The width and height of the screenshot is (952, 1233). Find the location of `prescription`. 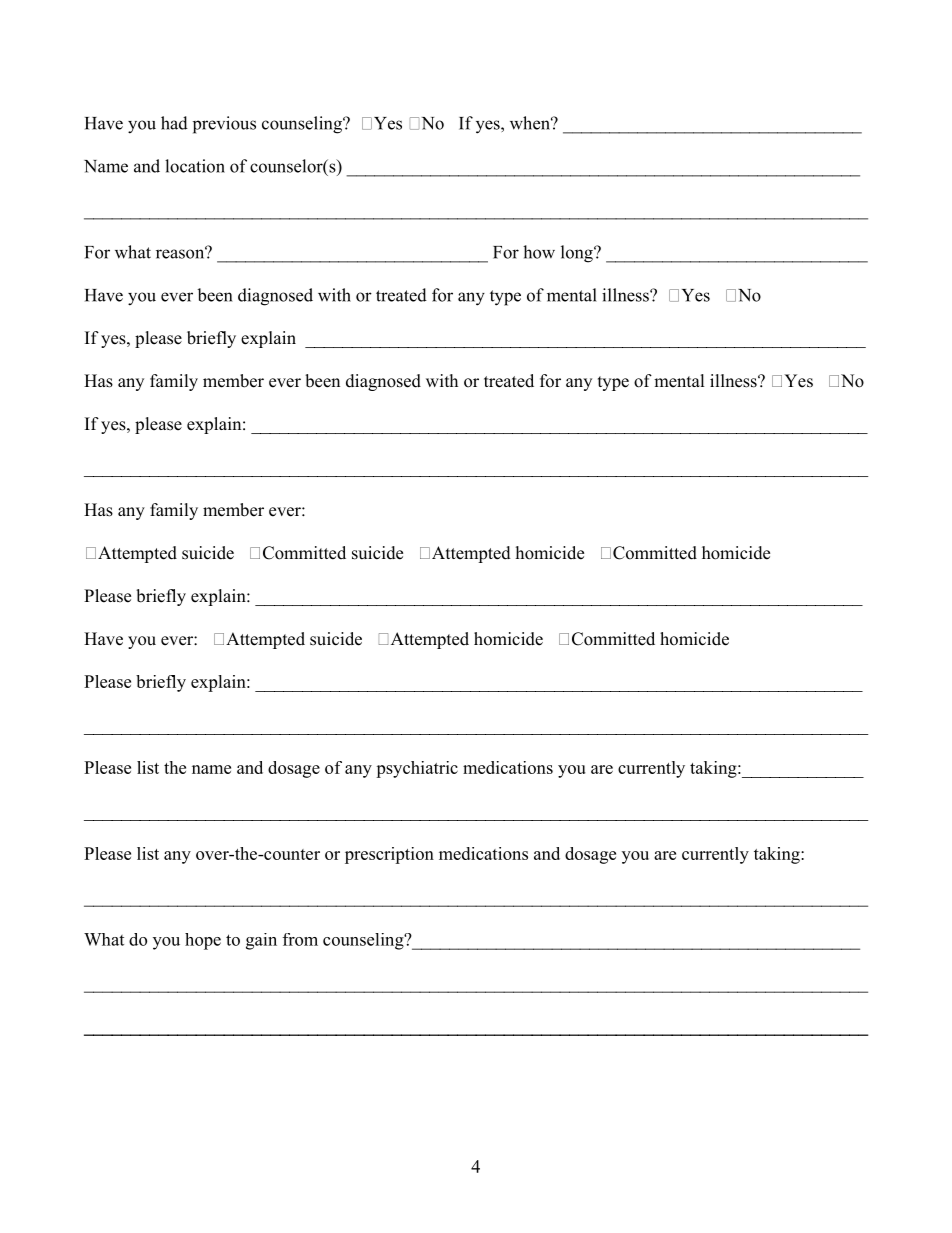

prescription is located at coordinates (389, 855).
